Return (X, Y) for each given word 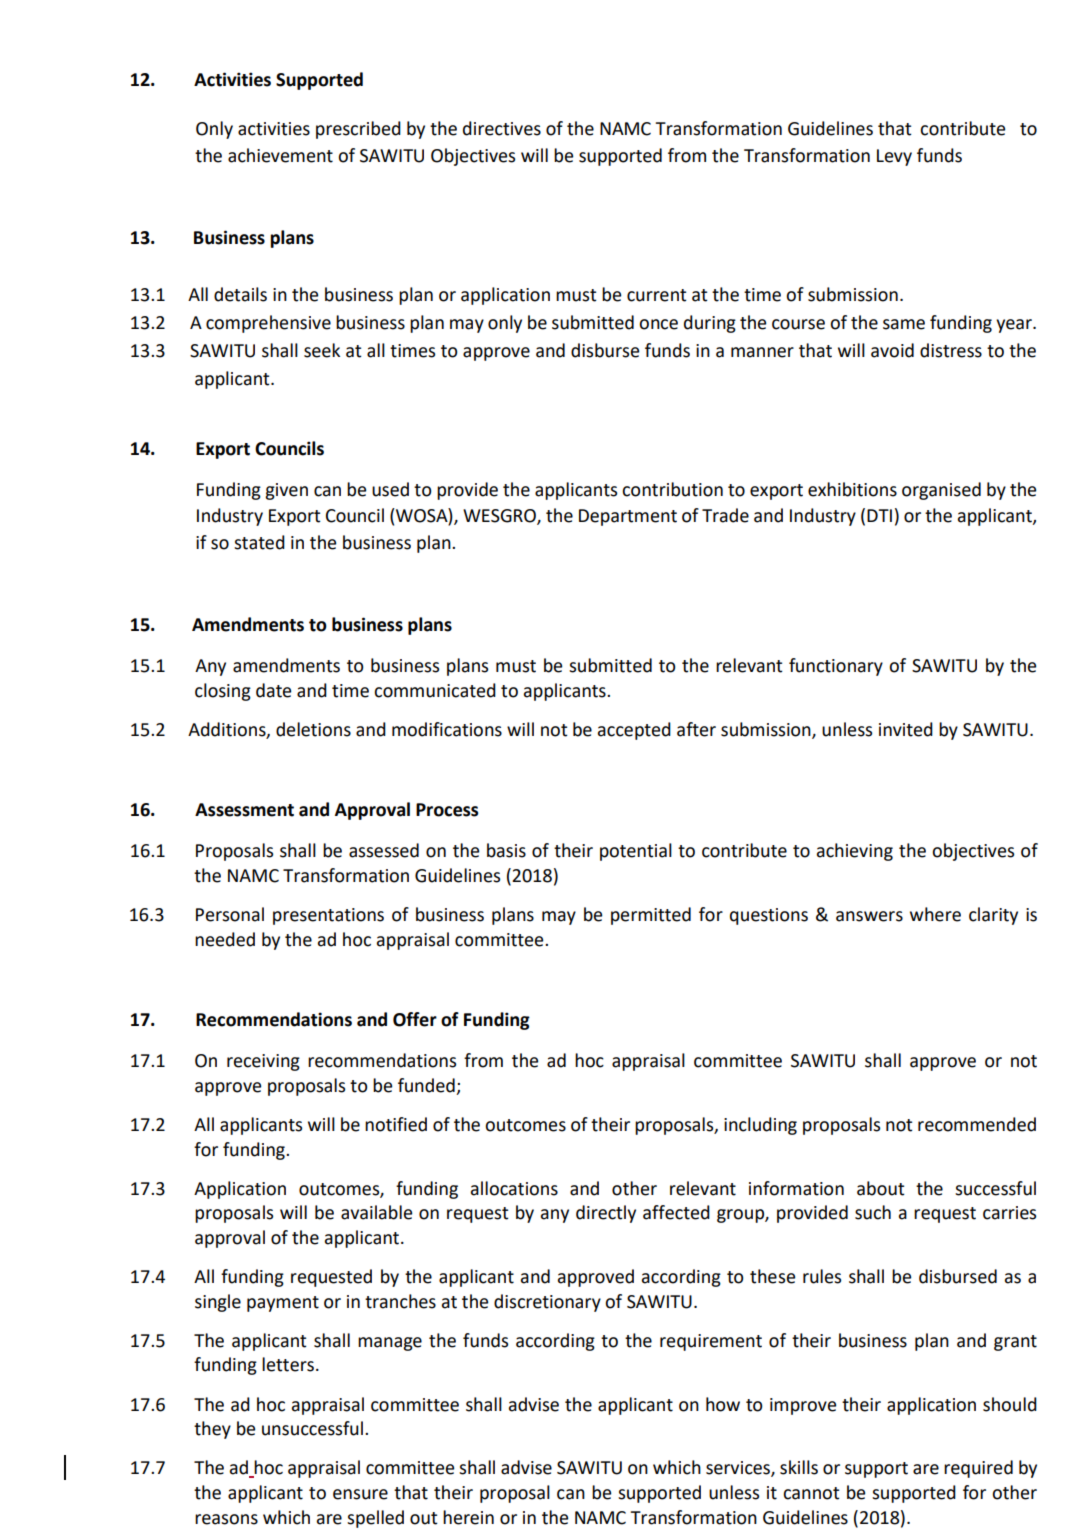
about (881, 1188)
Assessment (244, 810)
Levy (894, 157)
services (739, 1469)
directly (606, 1214)
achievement (280, 155)
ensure (360, 1494)
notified (396, 1124)
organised (941, 491)
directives (502, 128)
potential (636, 852)
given (286, 491)
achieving (855, 852)
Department (628, 517)
